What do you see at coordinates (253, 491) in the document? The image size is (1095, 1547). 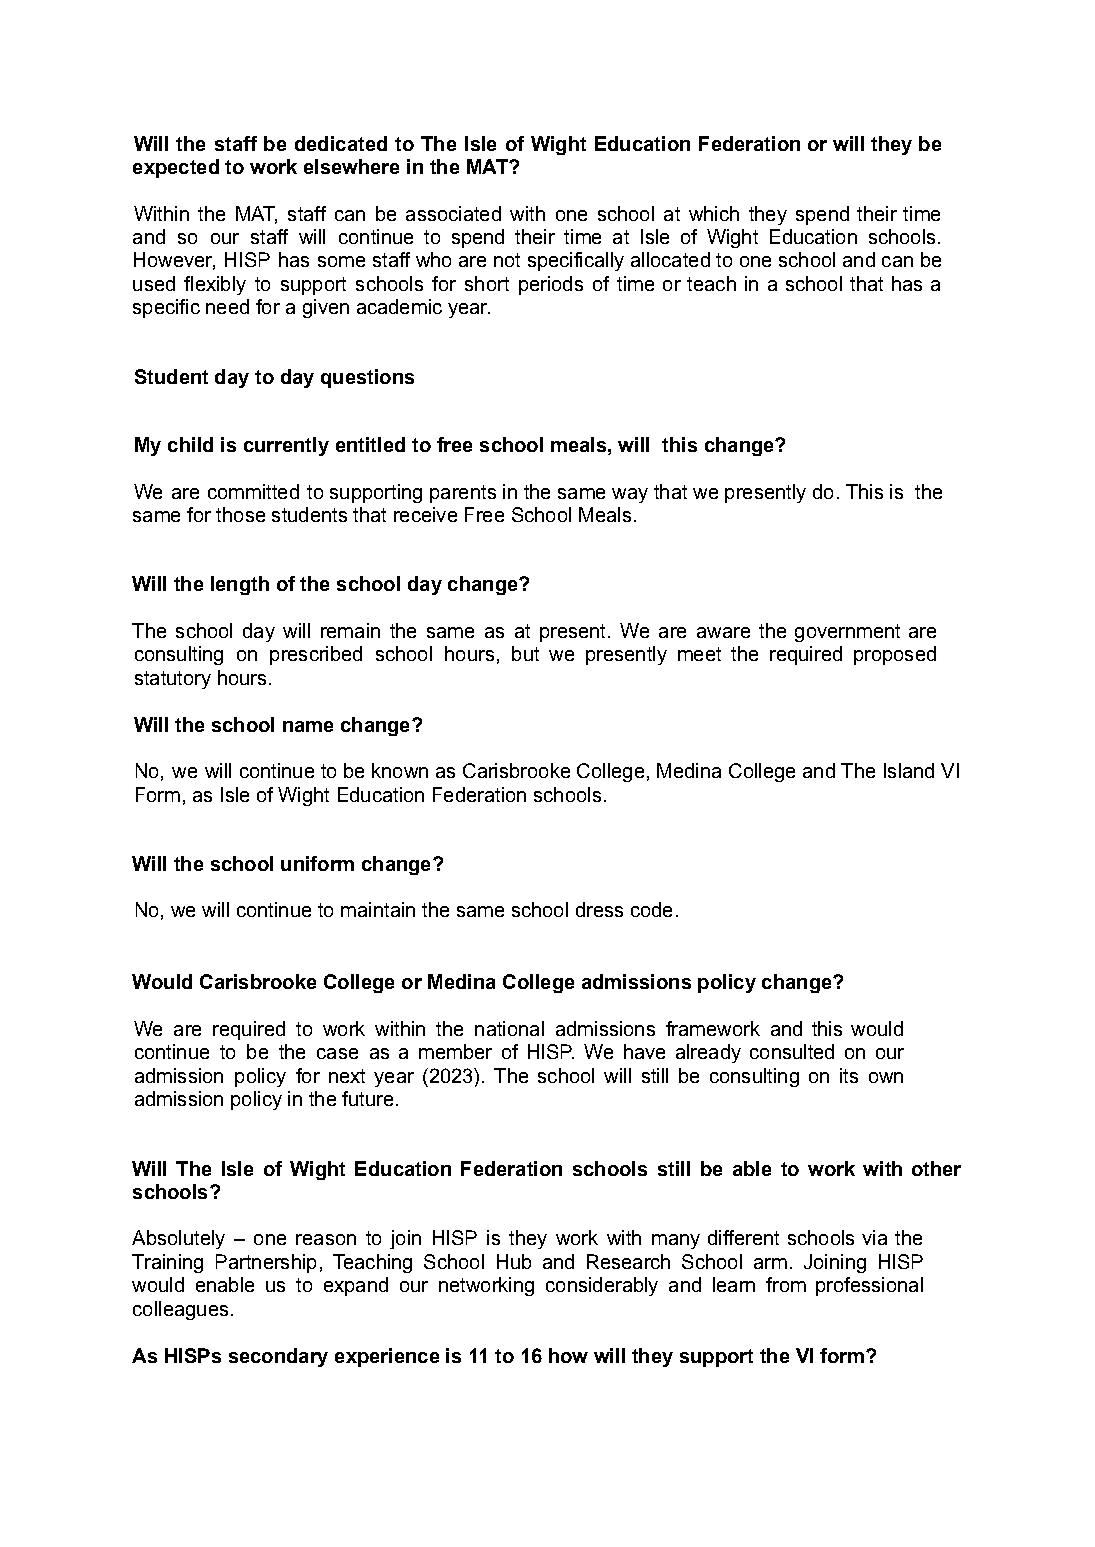 I see `committed` at bounding box center [253, 491].
